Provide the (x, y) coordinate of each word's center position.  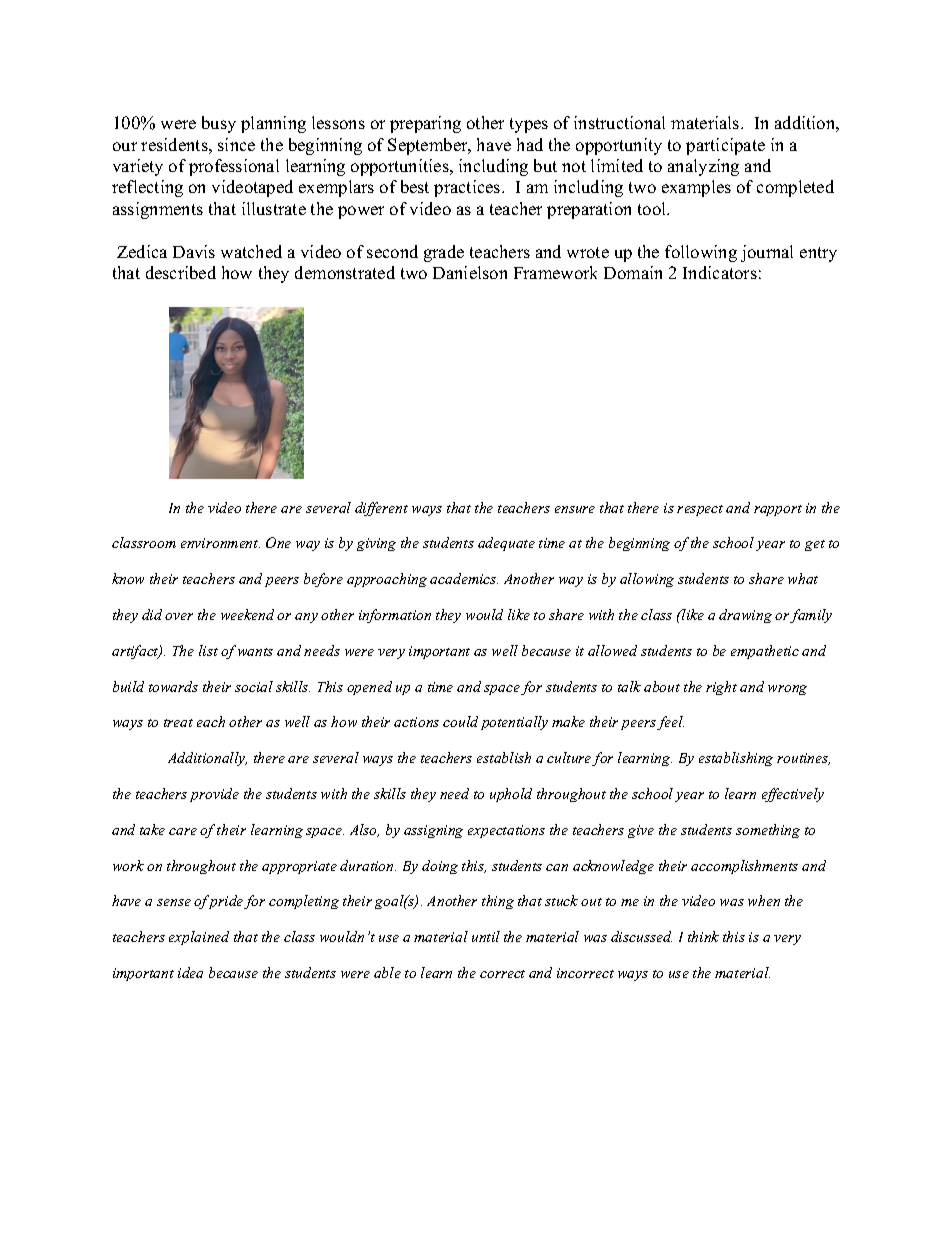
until (486, 936)
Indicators (720, 272)
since (236, 144)
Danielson (470, 272)
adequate (506, 544)
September (429, 146)
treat (178, 723)
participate (725, 146)
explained (199, 938)
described (181, 272)
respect (700, 510)
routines (803, 759)
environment (220, 543)
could (460, 721)
